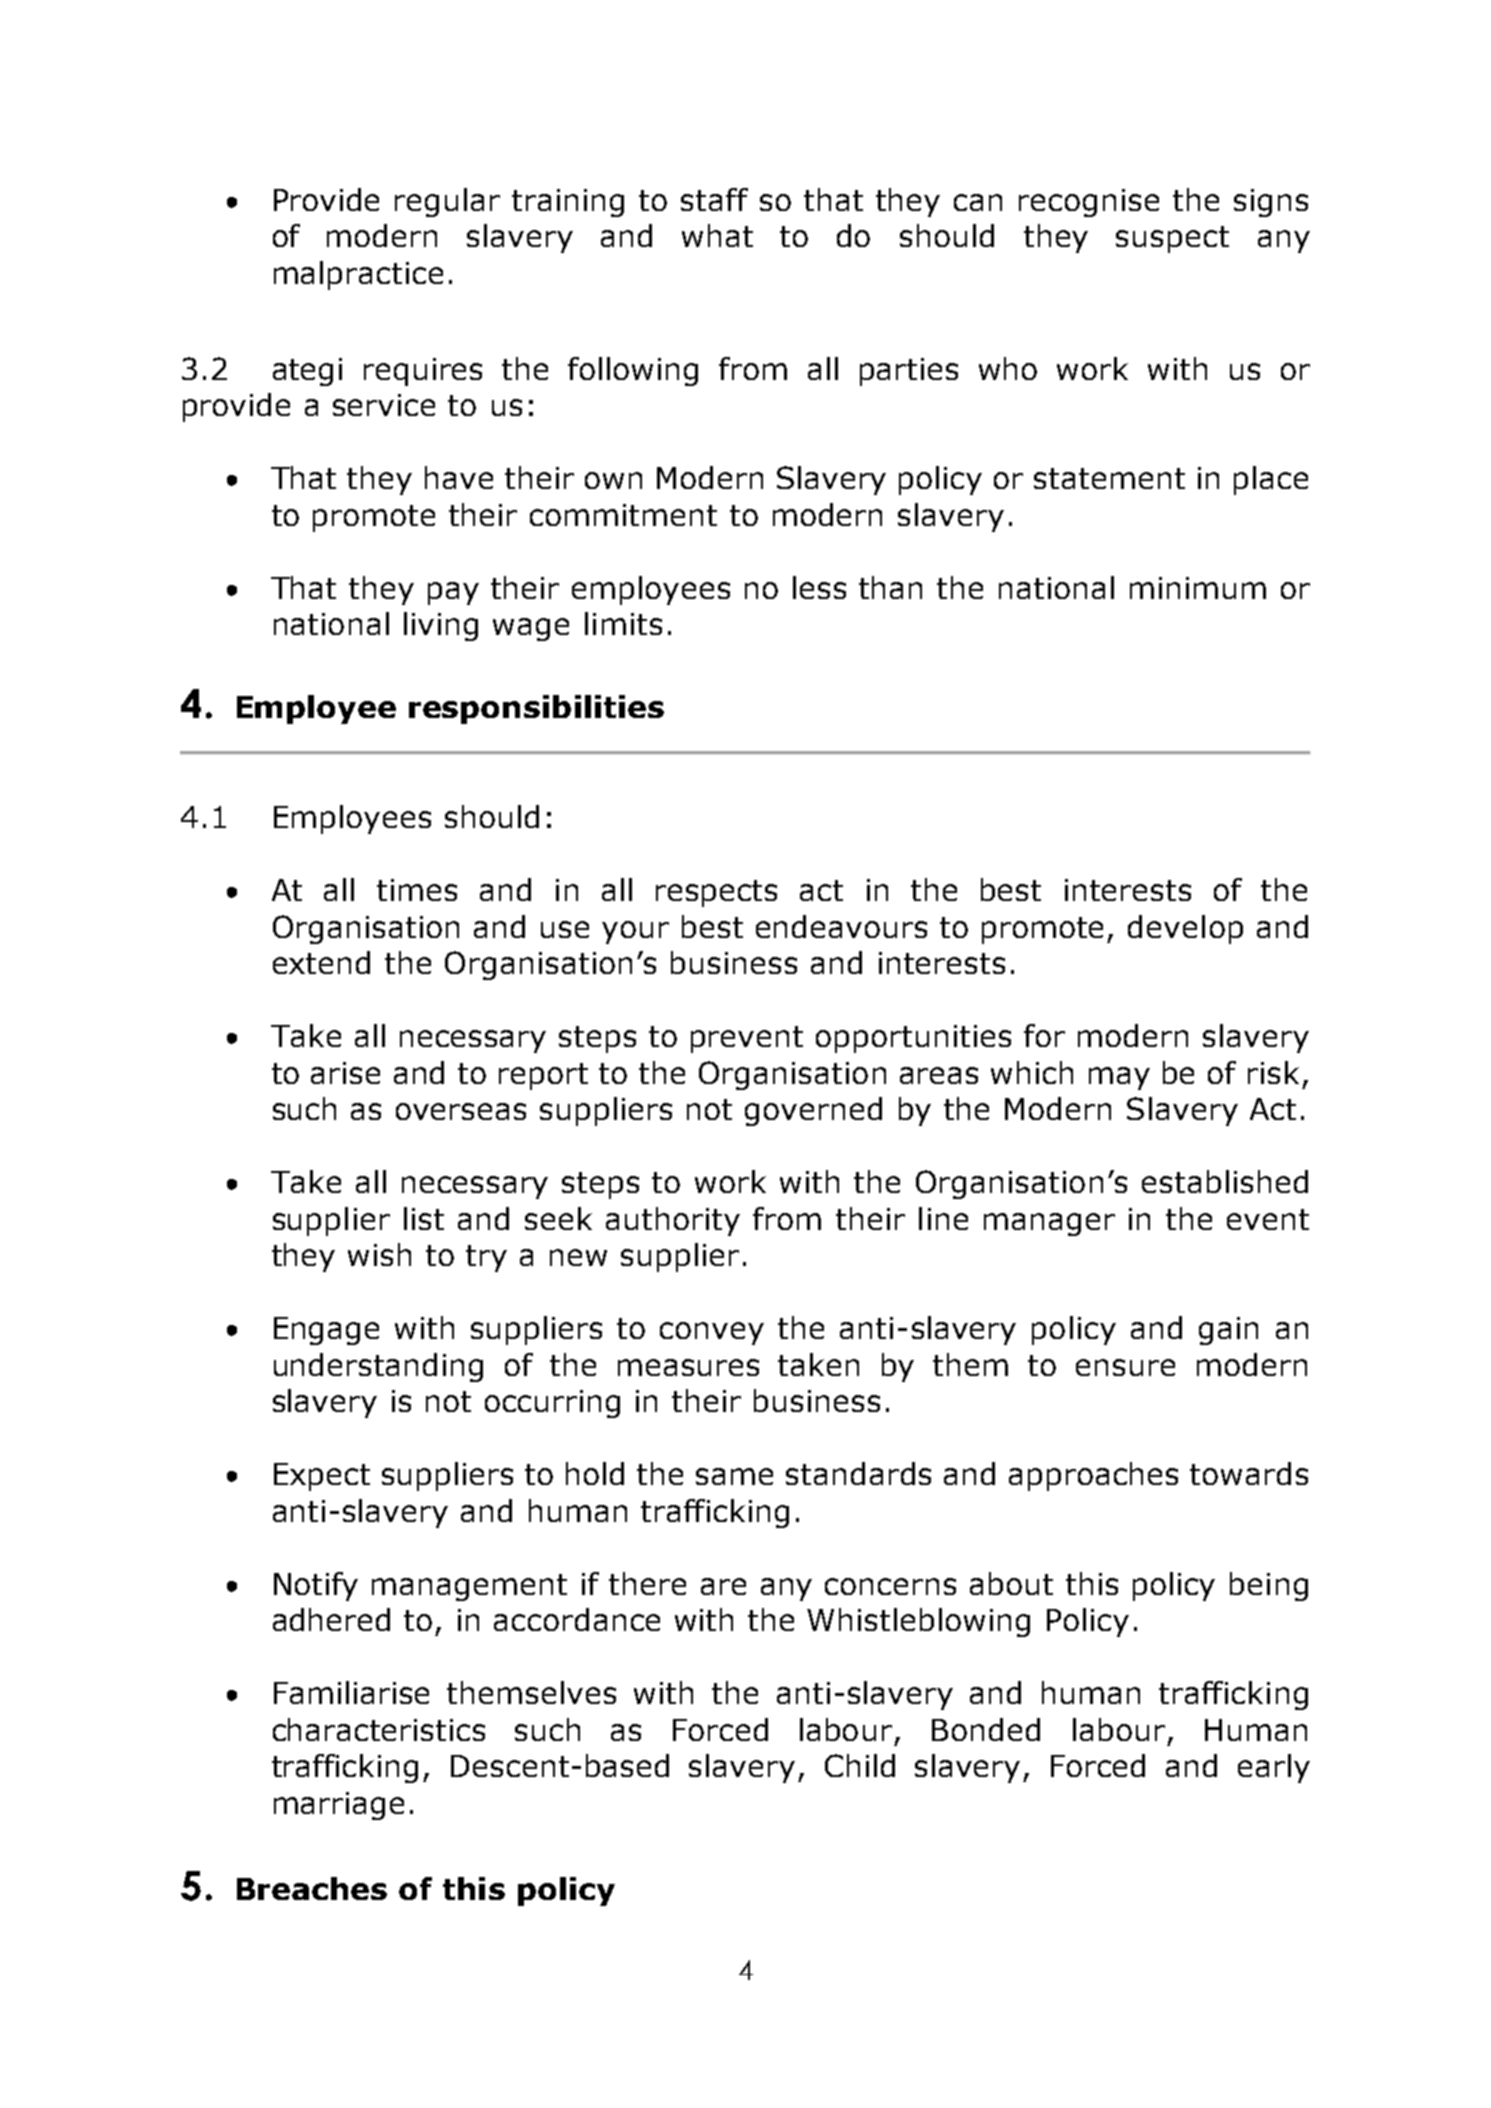 The height and width of the screenshot is (2108, 1491). I want to click on Child, so click(860, 1765).
